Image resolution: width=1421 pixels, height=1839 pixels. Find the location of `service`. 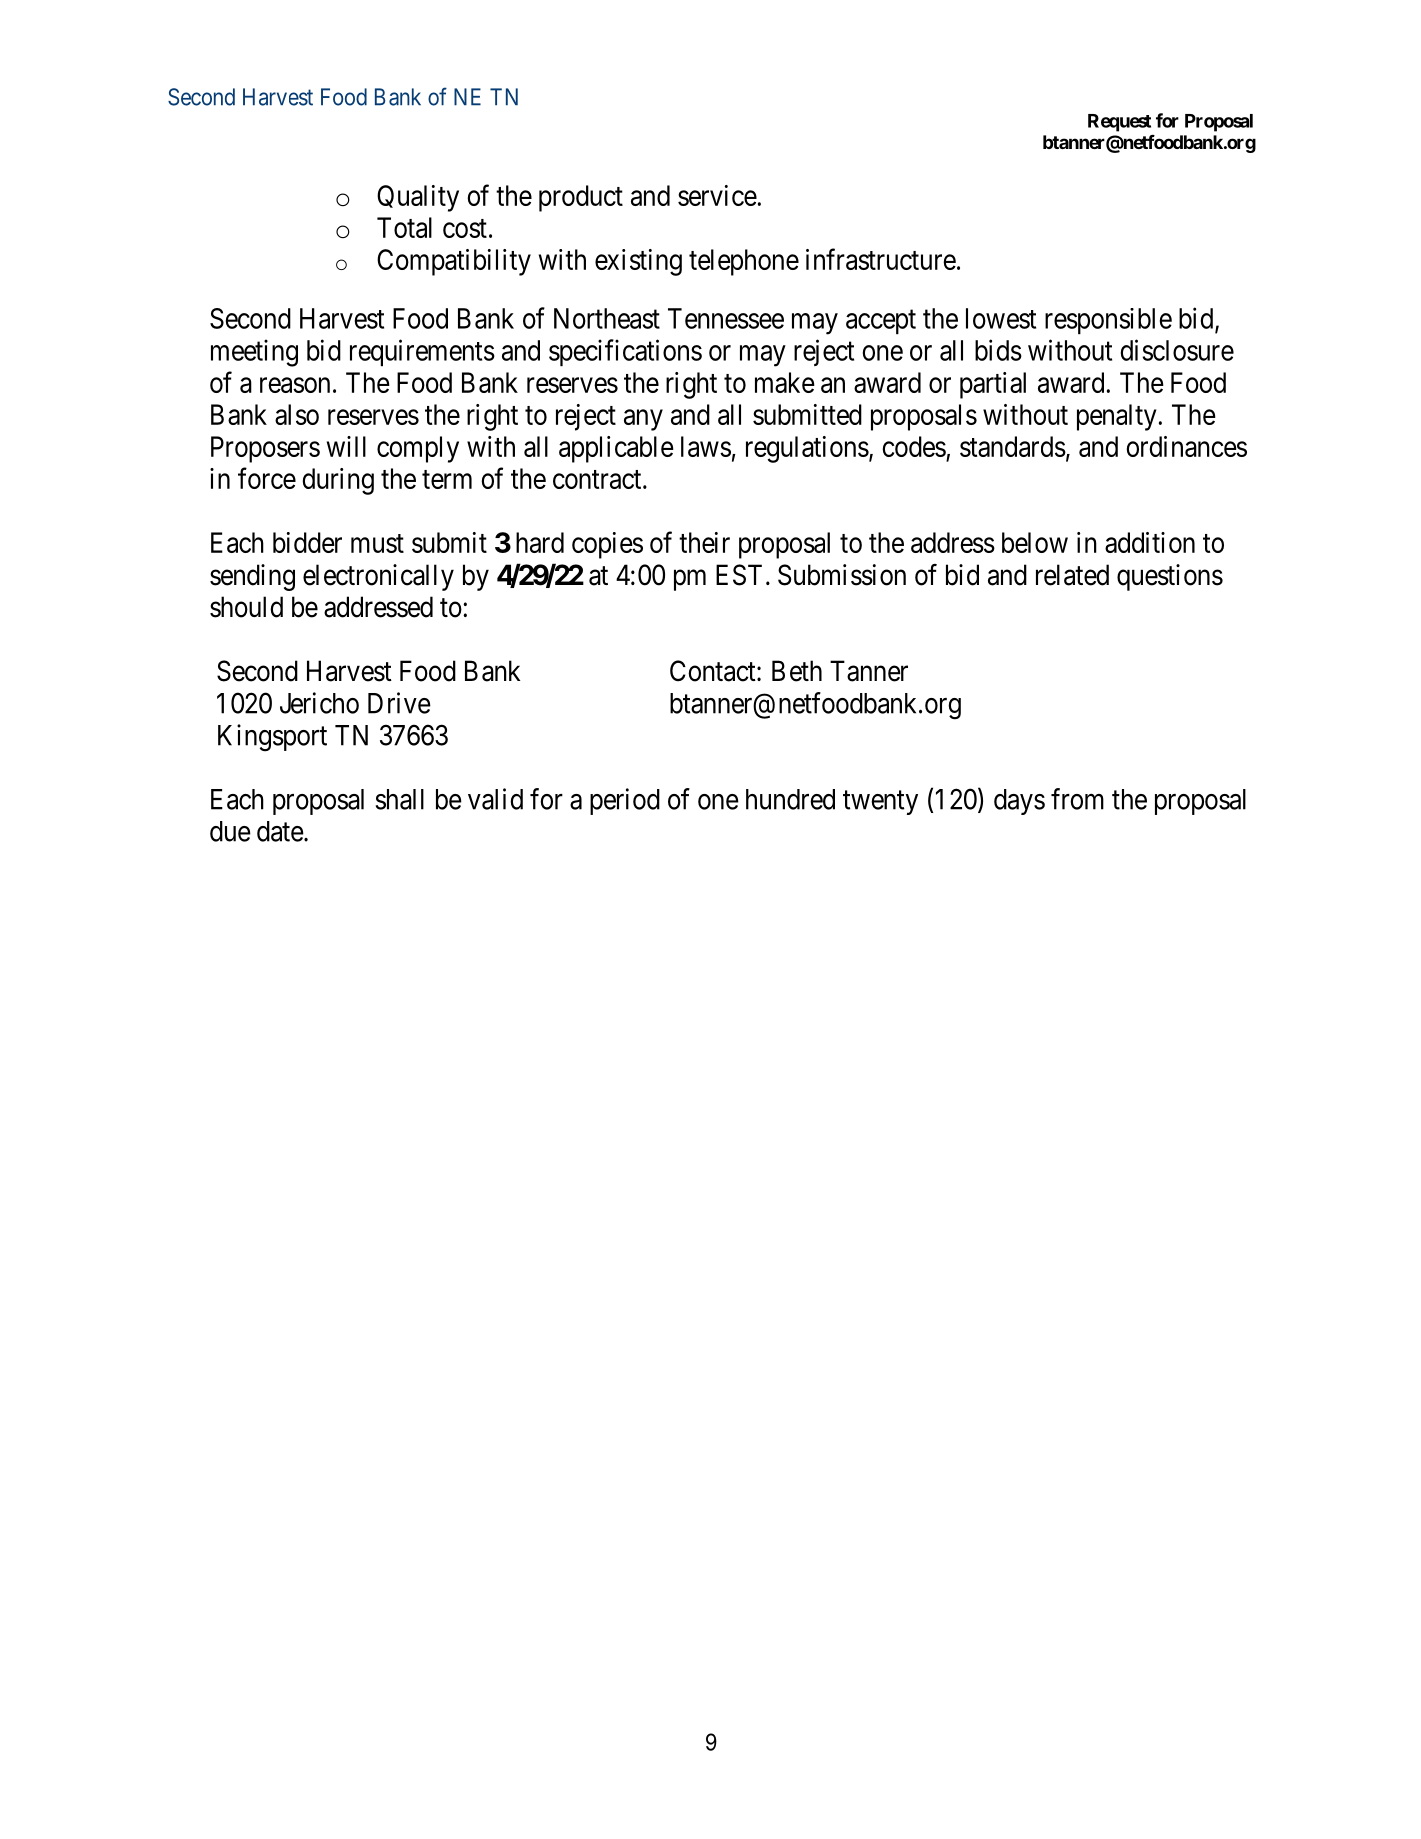

service is located at coordinates (717, 195).
